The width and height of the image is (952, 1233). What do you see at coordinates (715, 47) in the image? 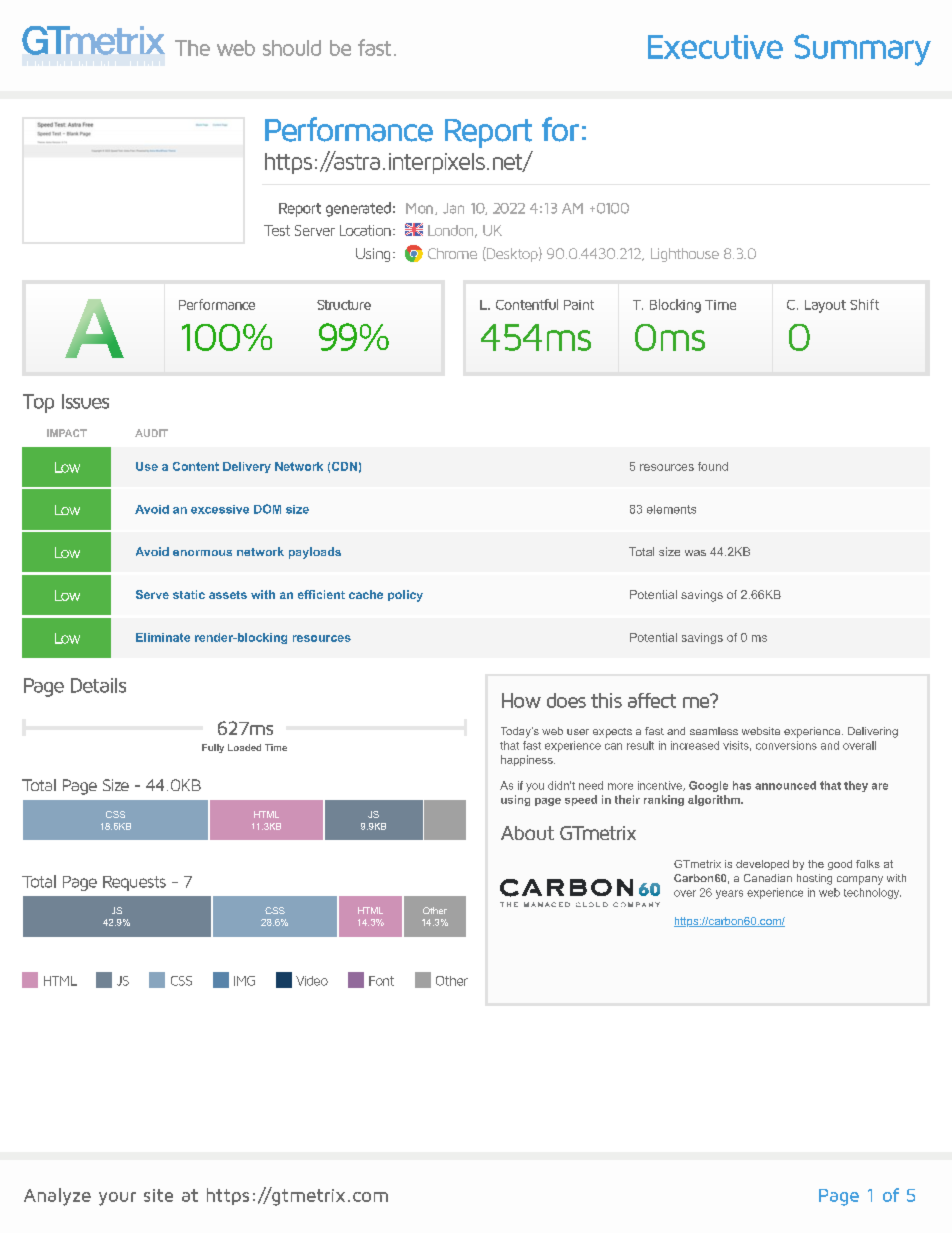
I see `Executive` at bounding box center [715, 47].
